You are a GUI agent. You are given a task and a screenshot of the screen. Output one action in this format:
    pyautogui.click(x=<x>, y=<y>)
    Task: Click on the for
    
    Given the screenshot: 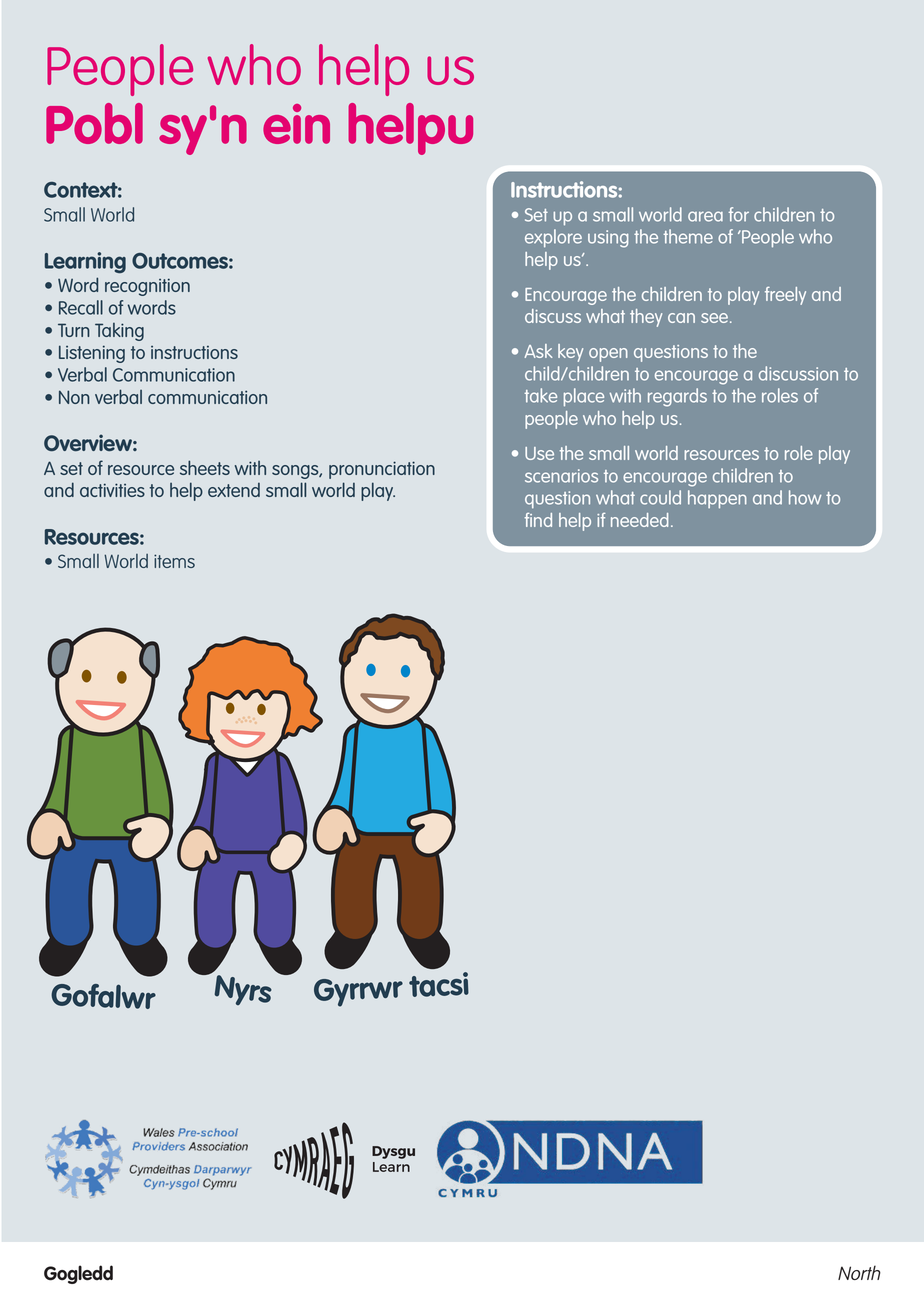 What is the action you would take?
    pyautogui.click(x=738, y=214)
